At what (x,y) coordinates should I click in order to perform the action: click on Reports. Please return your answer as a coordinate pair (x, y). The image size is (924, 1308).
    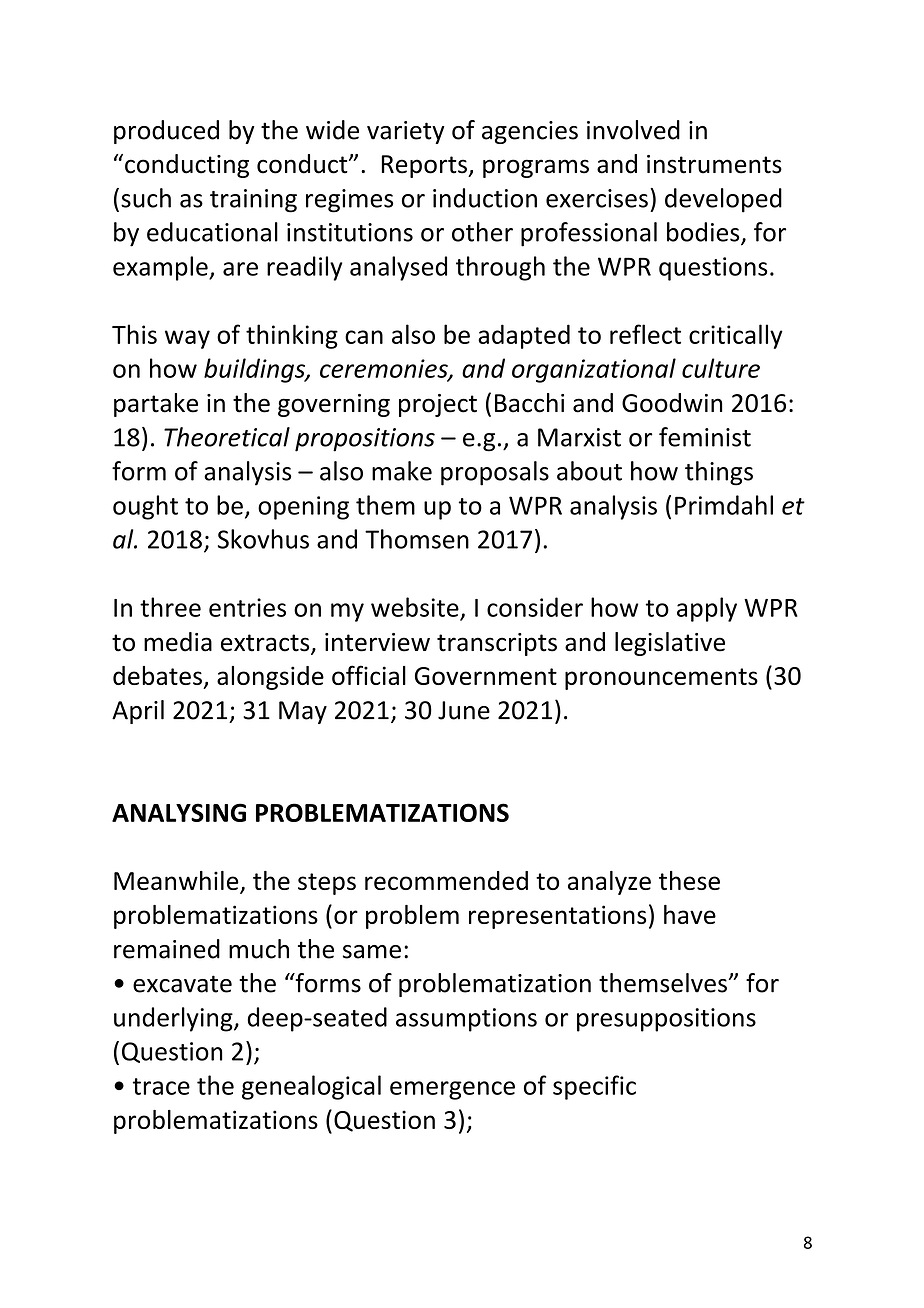
    Looking at the image, I should click on (425, 166).
